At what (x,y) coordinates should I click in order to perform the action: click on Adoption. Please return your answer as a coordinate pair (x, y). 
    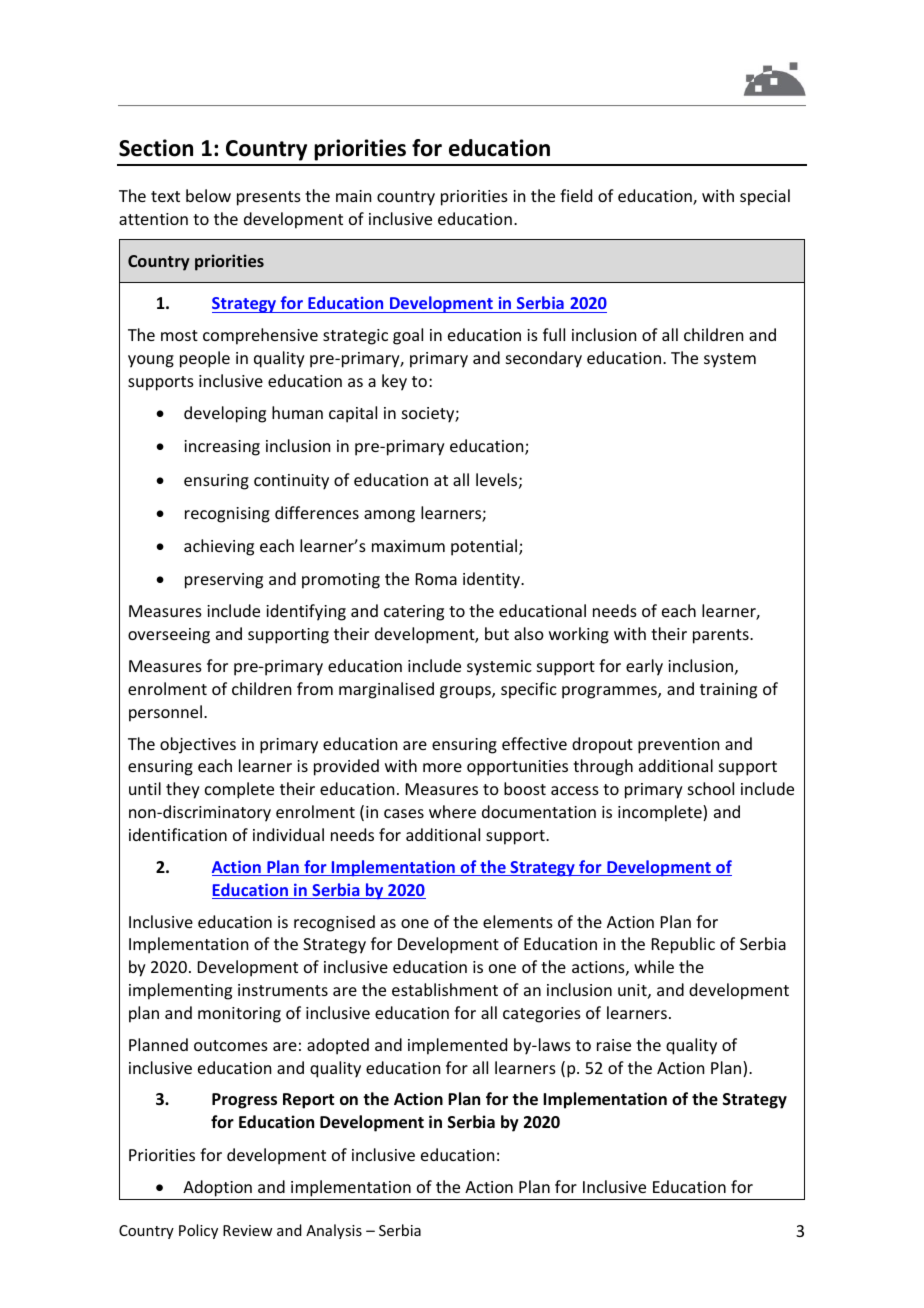
    Looking at the image, I should click on (217, 1190).
